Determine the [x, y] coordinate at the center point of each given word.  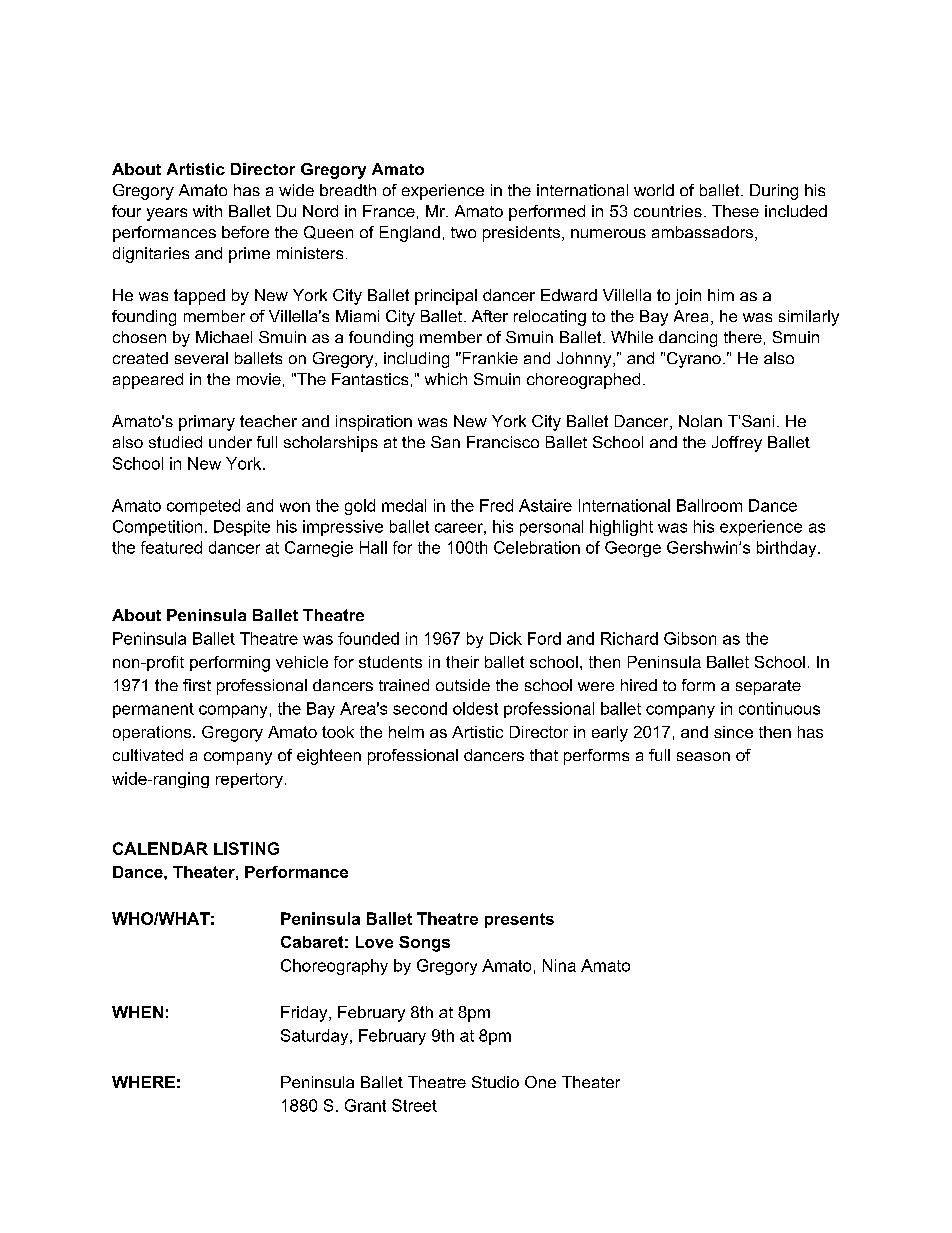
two [463, 232]
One [540, 1082]
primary [207, 423]
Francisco [503, 442]
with [207, 211]
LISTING [246, 848]
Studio [495, 1082]
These [735, 211]
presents [519, 920]
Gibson [690, 638]
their [462, 662]
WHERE [143, 1082]
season [703, 756]
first [197, 685]
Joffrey [737, 444]
